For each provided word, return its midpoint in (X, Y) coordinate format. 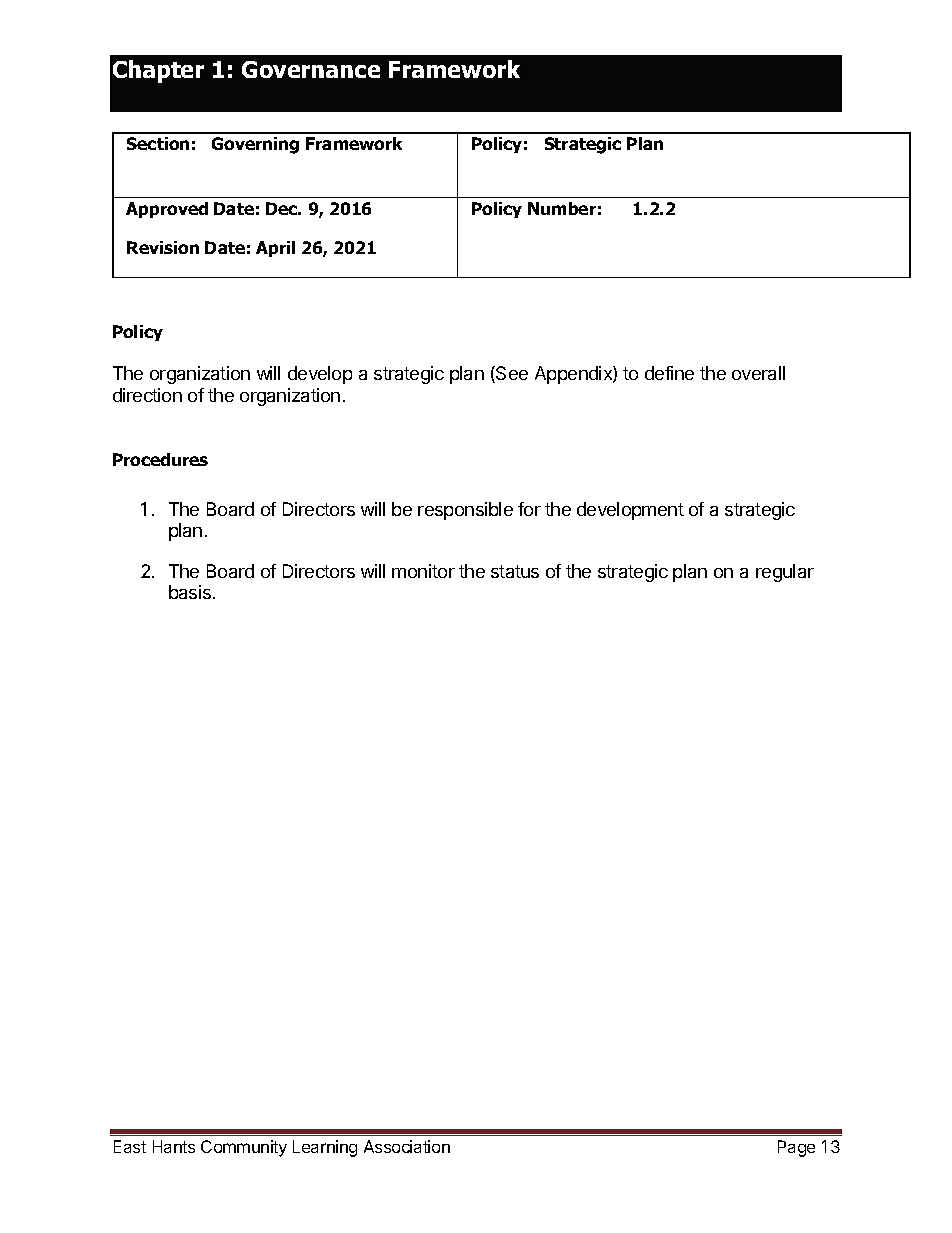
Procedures (160, 459)
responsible (465, 511)
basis (191, 592)
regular (785, 573)
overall (758, 373)
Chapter (158, 71)
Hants (174, 1146)
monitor (423, 571)
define (669, 373)
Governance (311, 69)
